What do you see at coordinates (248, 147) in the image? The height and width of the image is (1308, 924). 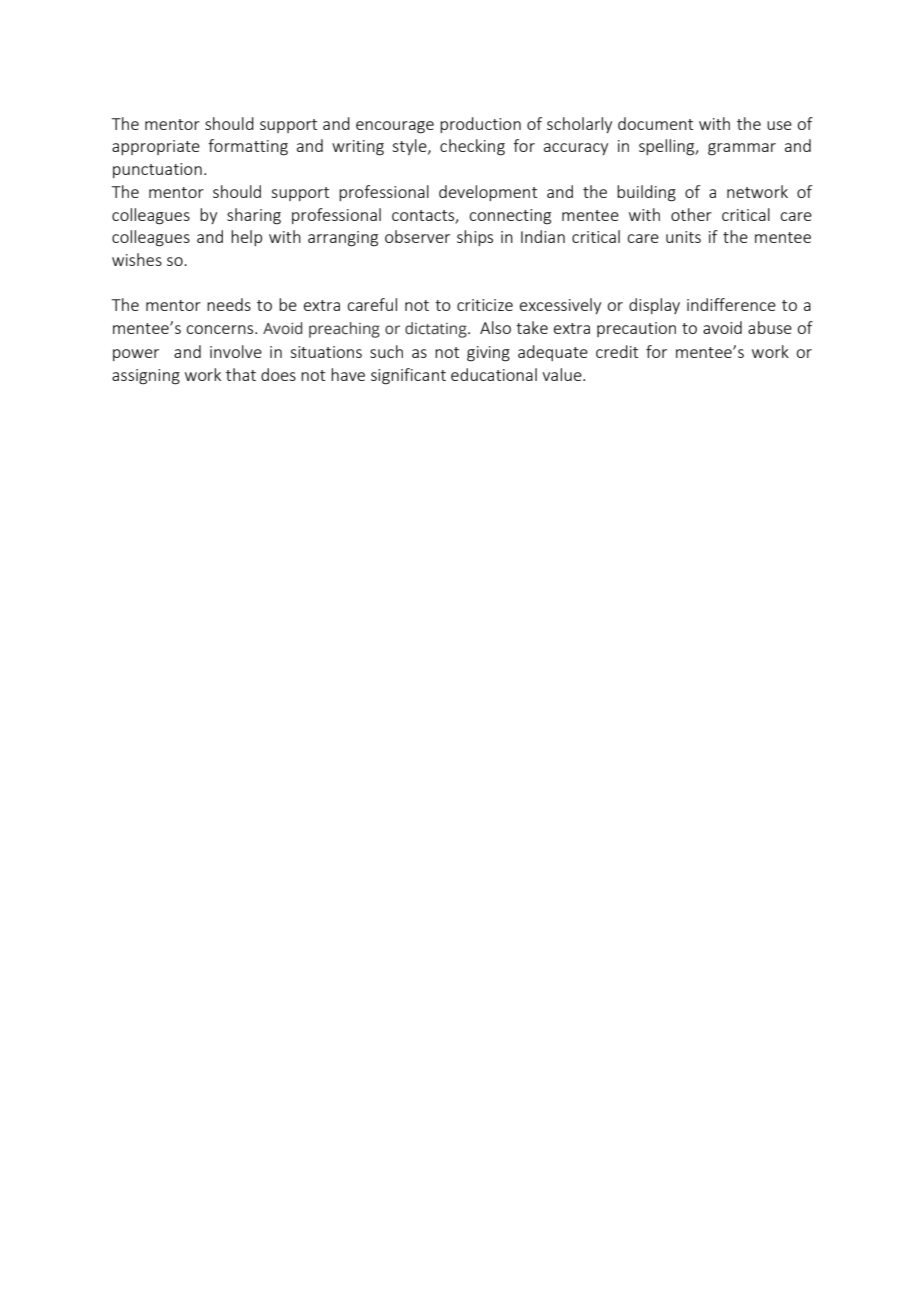 I see `formatting` at bounding box center [248, 147].
